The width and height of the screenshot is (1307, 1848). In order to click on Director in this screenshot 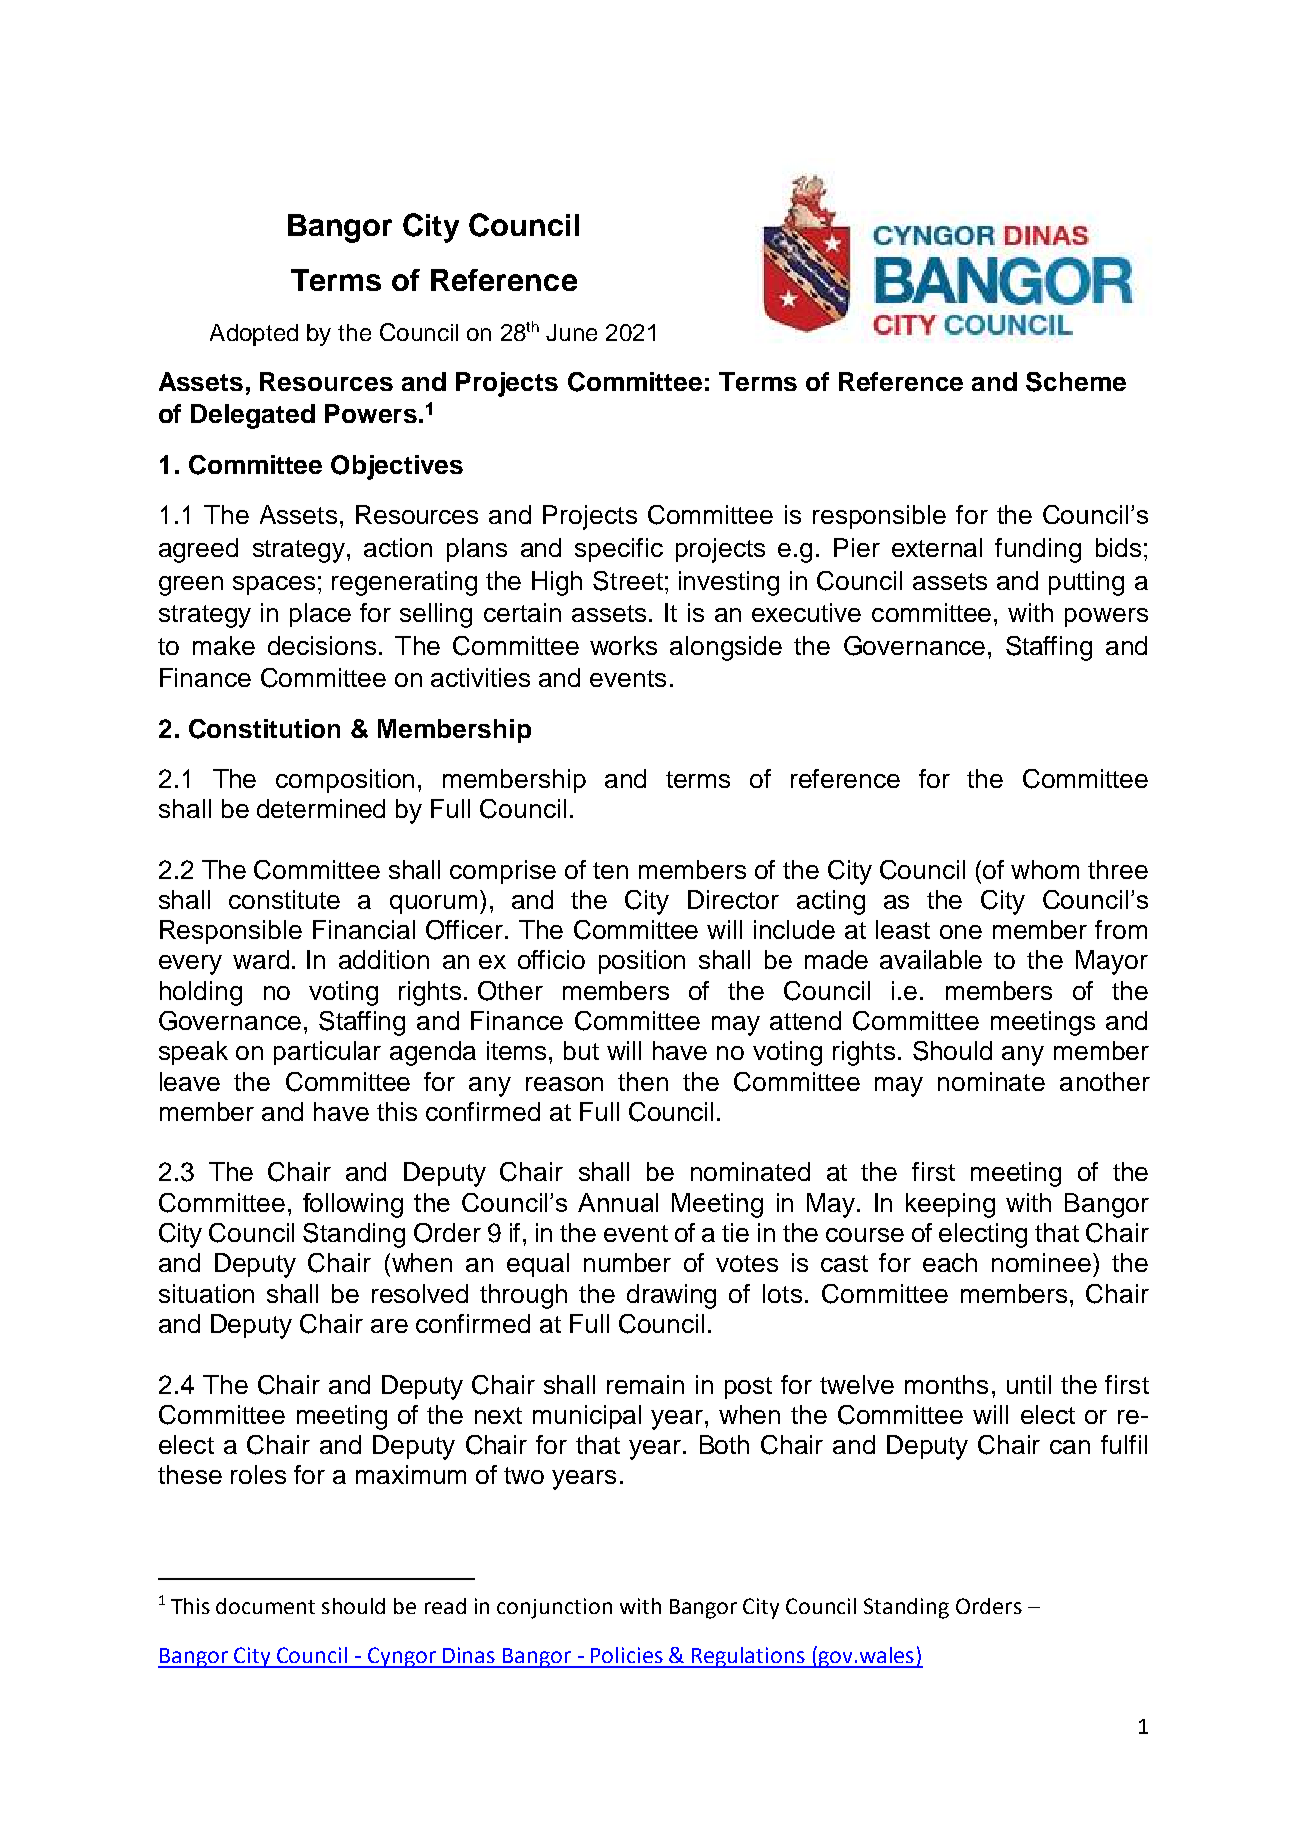, I will do `click(733, 899)`.
